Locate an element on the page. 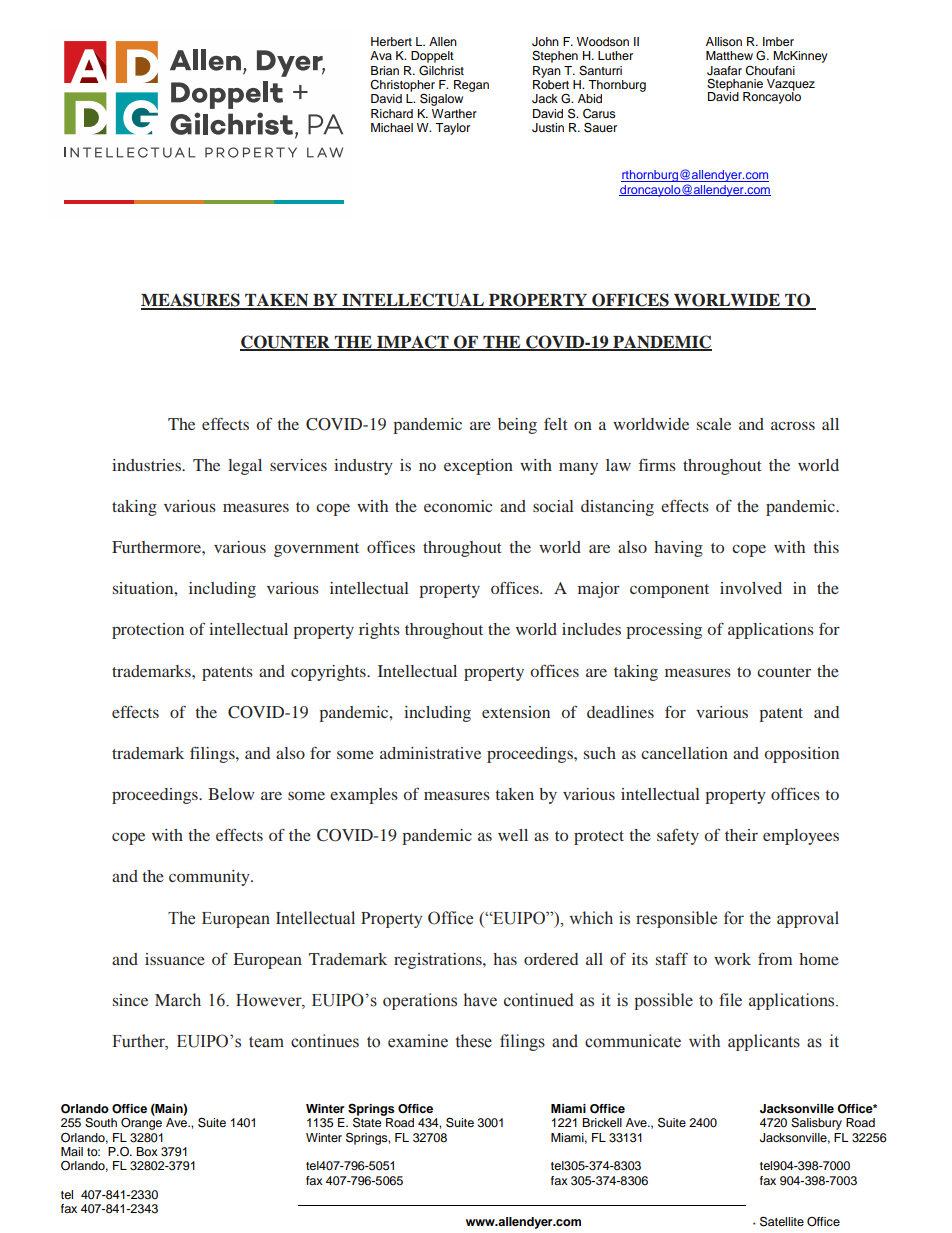  government is located at coordinates (316, 550).
